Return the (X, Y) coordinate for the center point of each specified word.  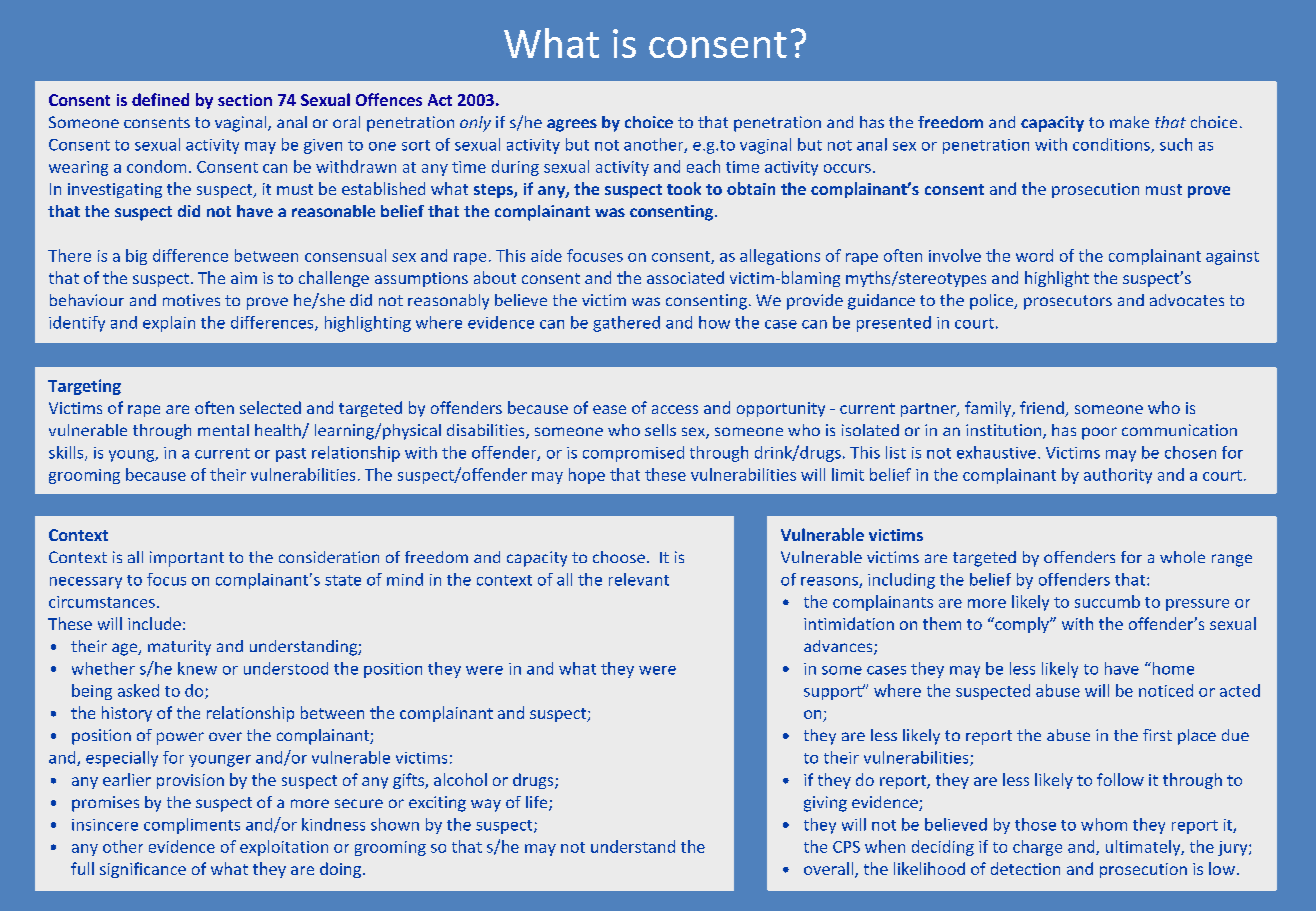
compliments (192, 826)
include (154, 623)
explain (169, 324)
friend (1043, 409)
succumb (1107, 601)
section (245, 100)
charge (1037, 848)
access (675, 409)
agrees (572, 125)
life (538, 803)
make (1129, 122)
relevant (639, 579)
